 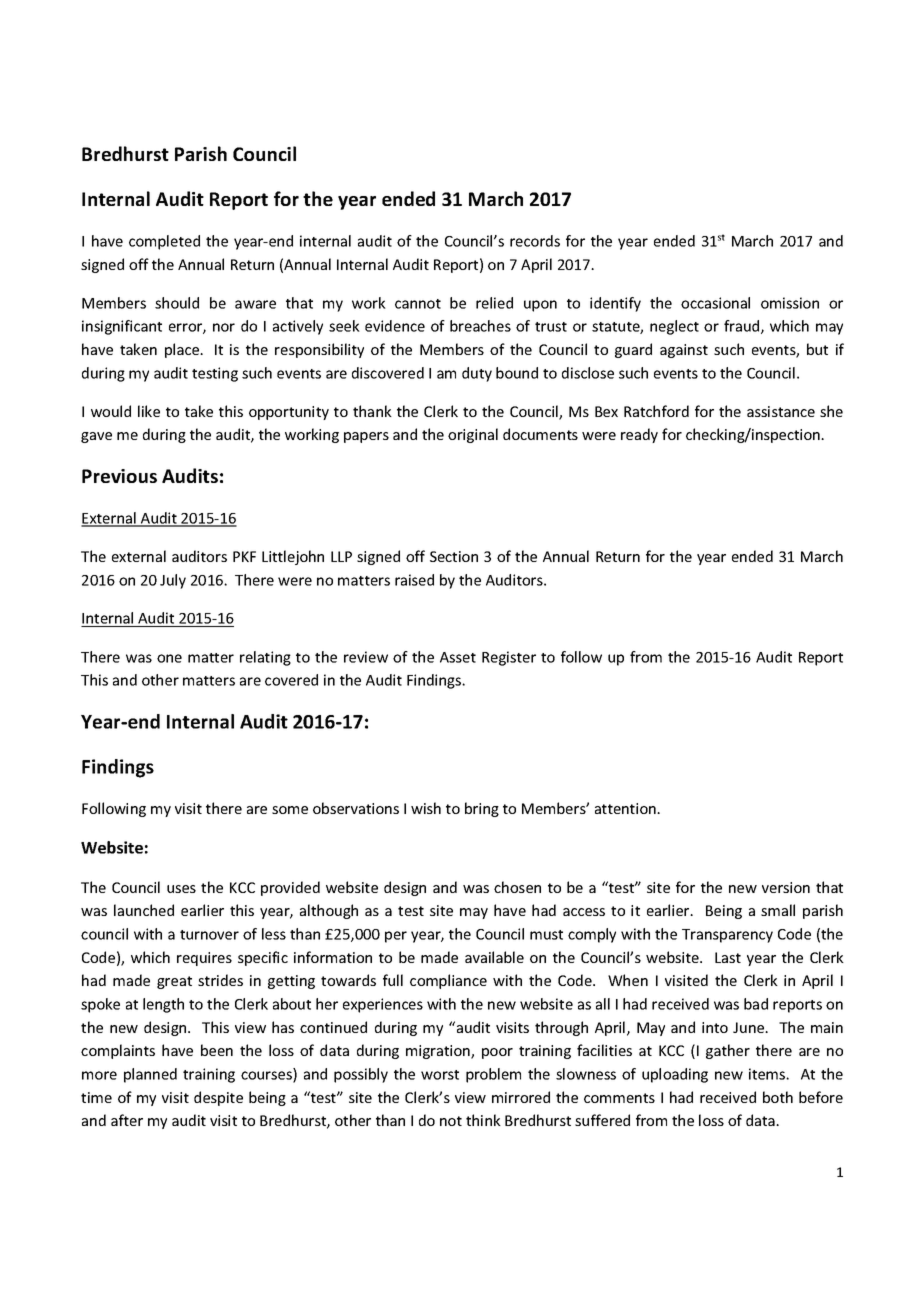 I want to click on Asset, so click(x=458, y=657).
